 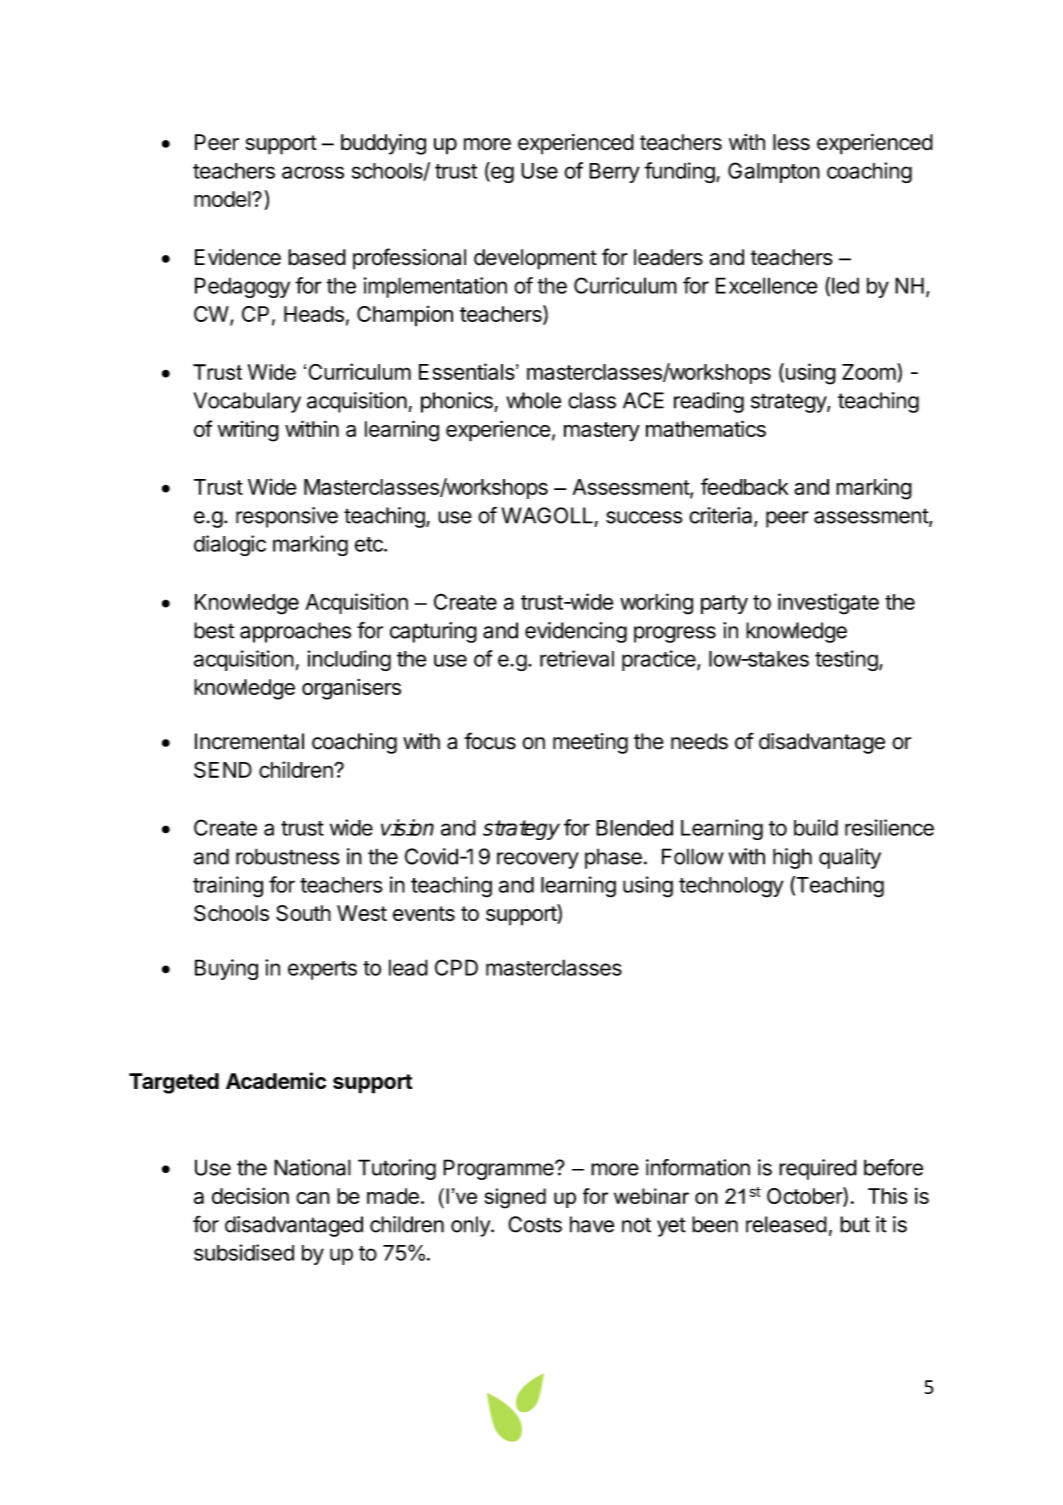 I want to click on less, so click(x=791, y=142).
